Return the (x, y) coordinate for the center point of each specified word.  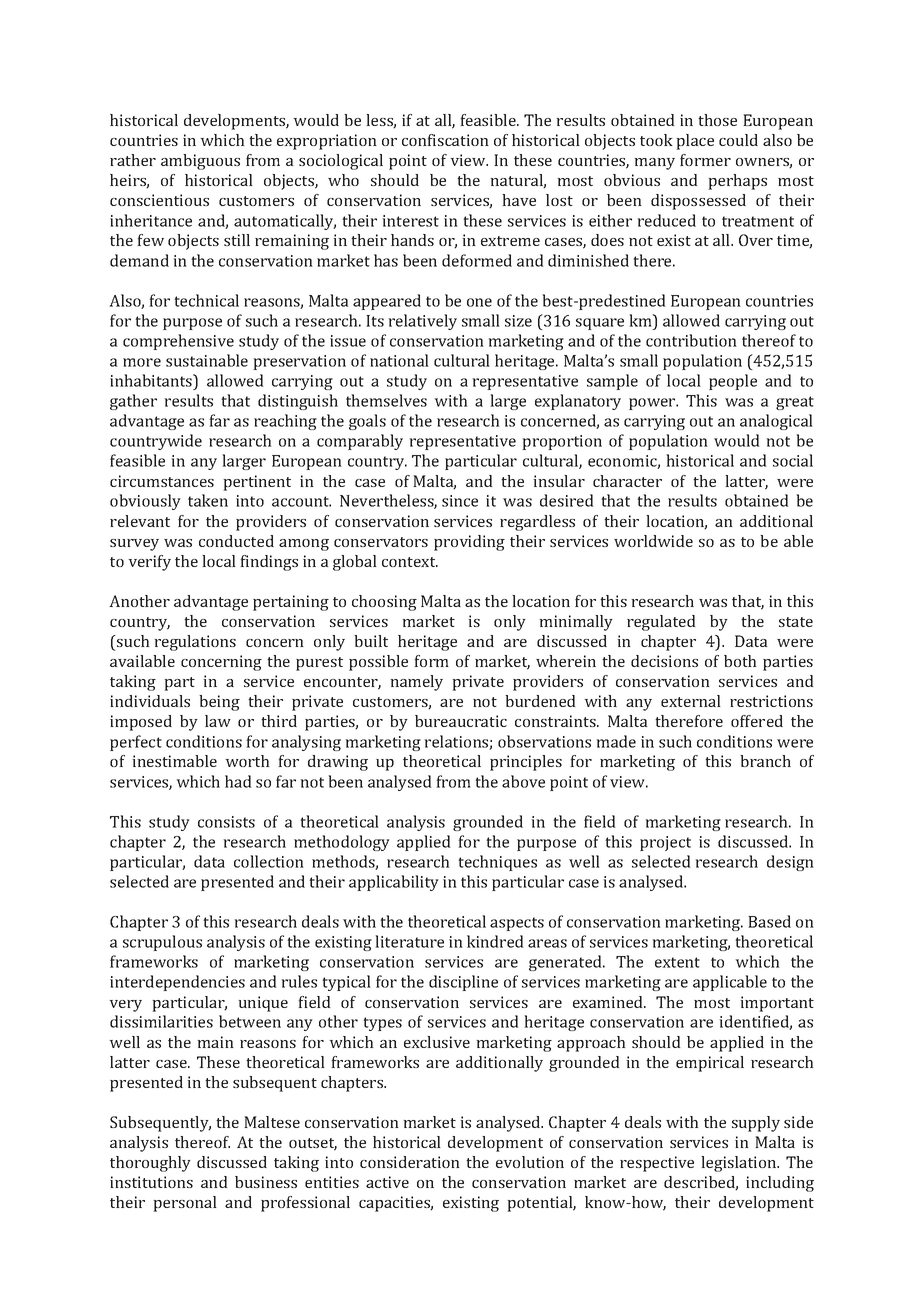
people (733, 382)
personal (185, 1204)
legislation (740, 1164)
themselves (386, 400)
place (695, 142)
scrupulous (162, 943)
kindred (495, 941)
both (740, 661)
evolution (530, 1162)
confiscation (445, 140)
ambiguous (200, 162)
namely (416, 683)
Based (769, 921)
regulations (195, 643)
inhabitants (152, 380)
